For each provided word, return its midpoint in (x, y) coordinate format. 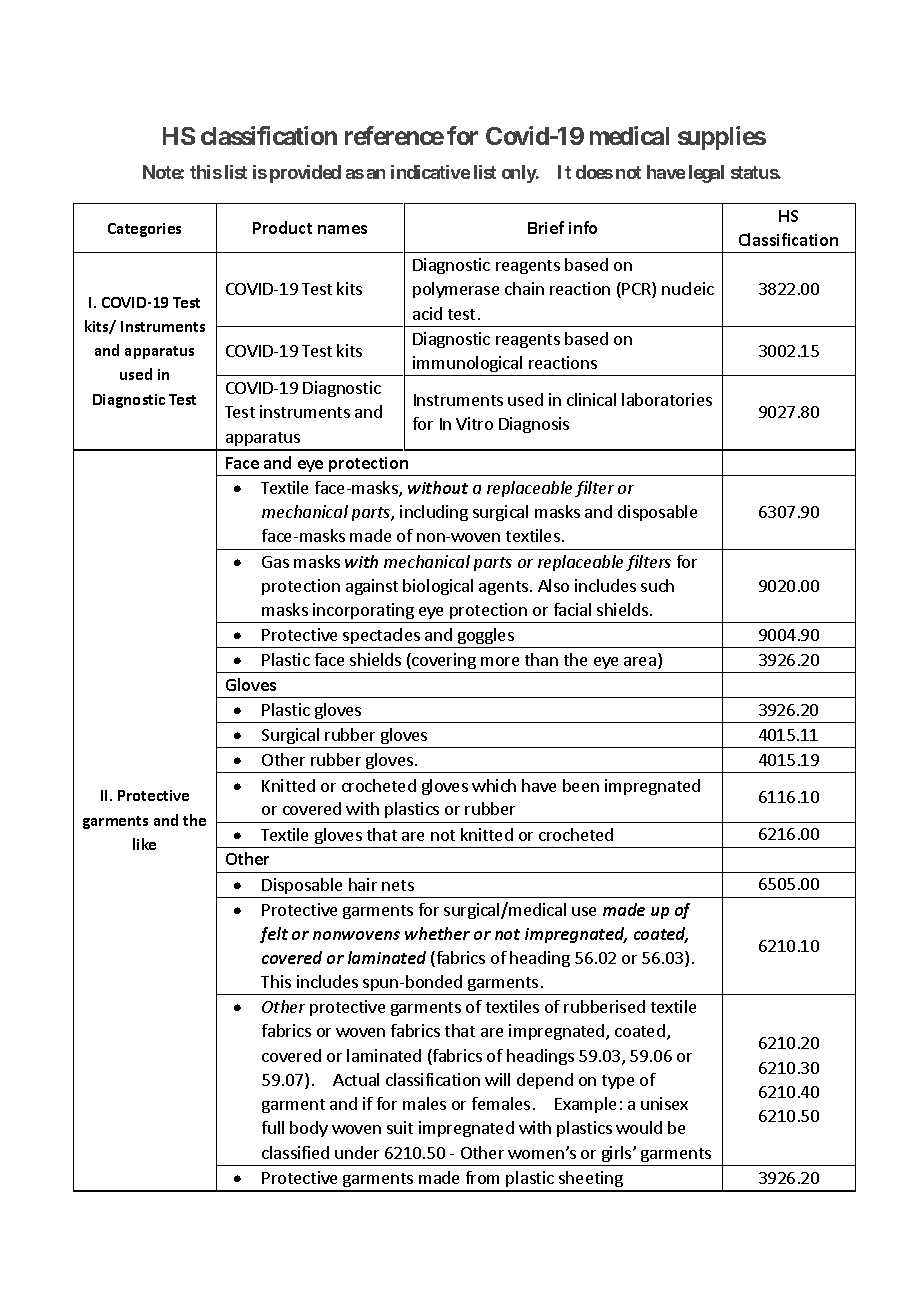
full (273, 1127)
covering (444, 663)
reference (394, 135)
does (594, 172)
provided (305, 174)
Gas (275, 562)
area (640, 661)
